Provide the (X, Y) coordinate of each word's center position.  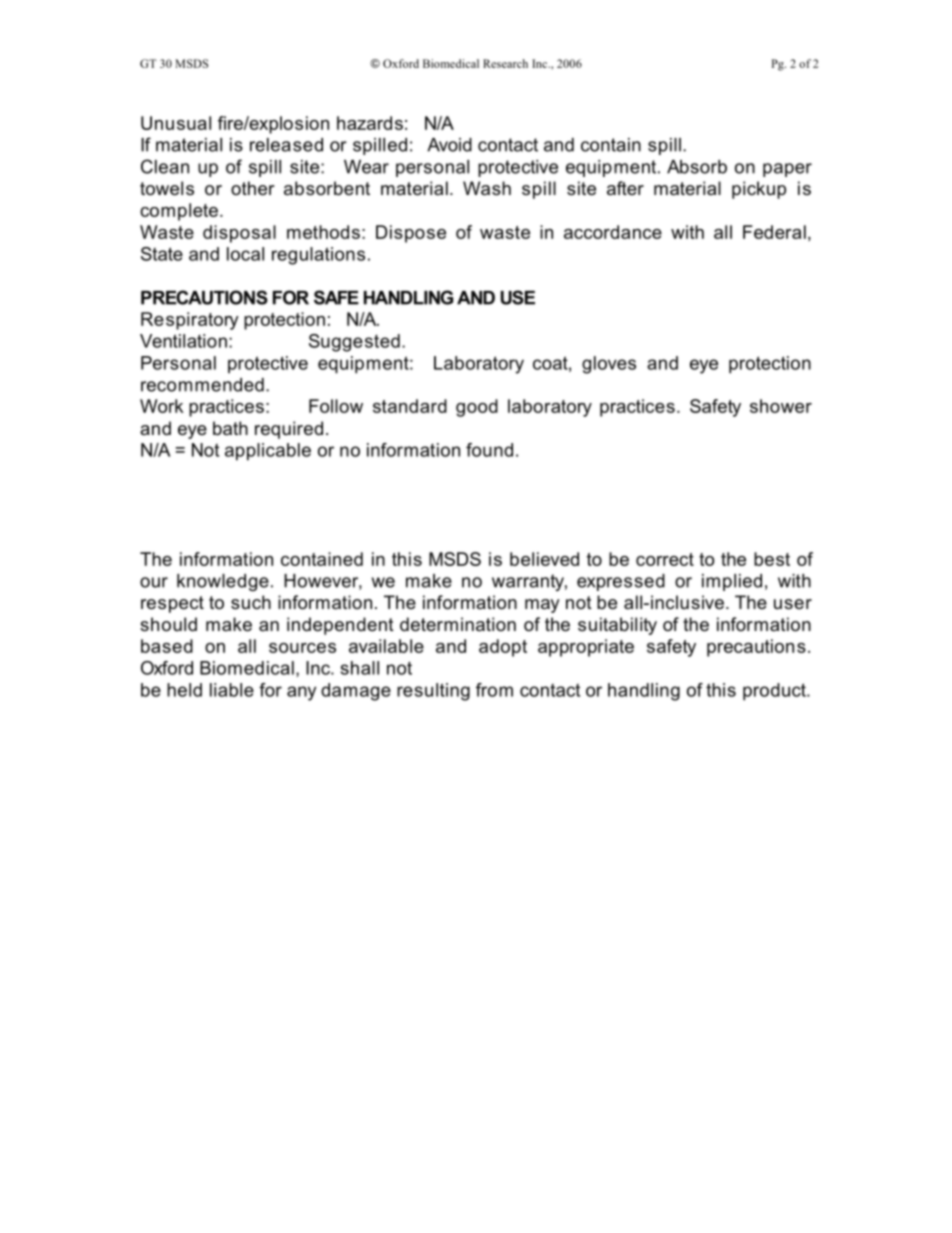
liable (232, 690)
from (494, 690)
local (245, 254)
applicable (268, 452)
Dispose (411, 234)
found (489, 450)
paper (787, 170)
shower (781, 406)
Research (505, 63)
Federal (774, 232)
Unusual (176, 123)
